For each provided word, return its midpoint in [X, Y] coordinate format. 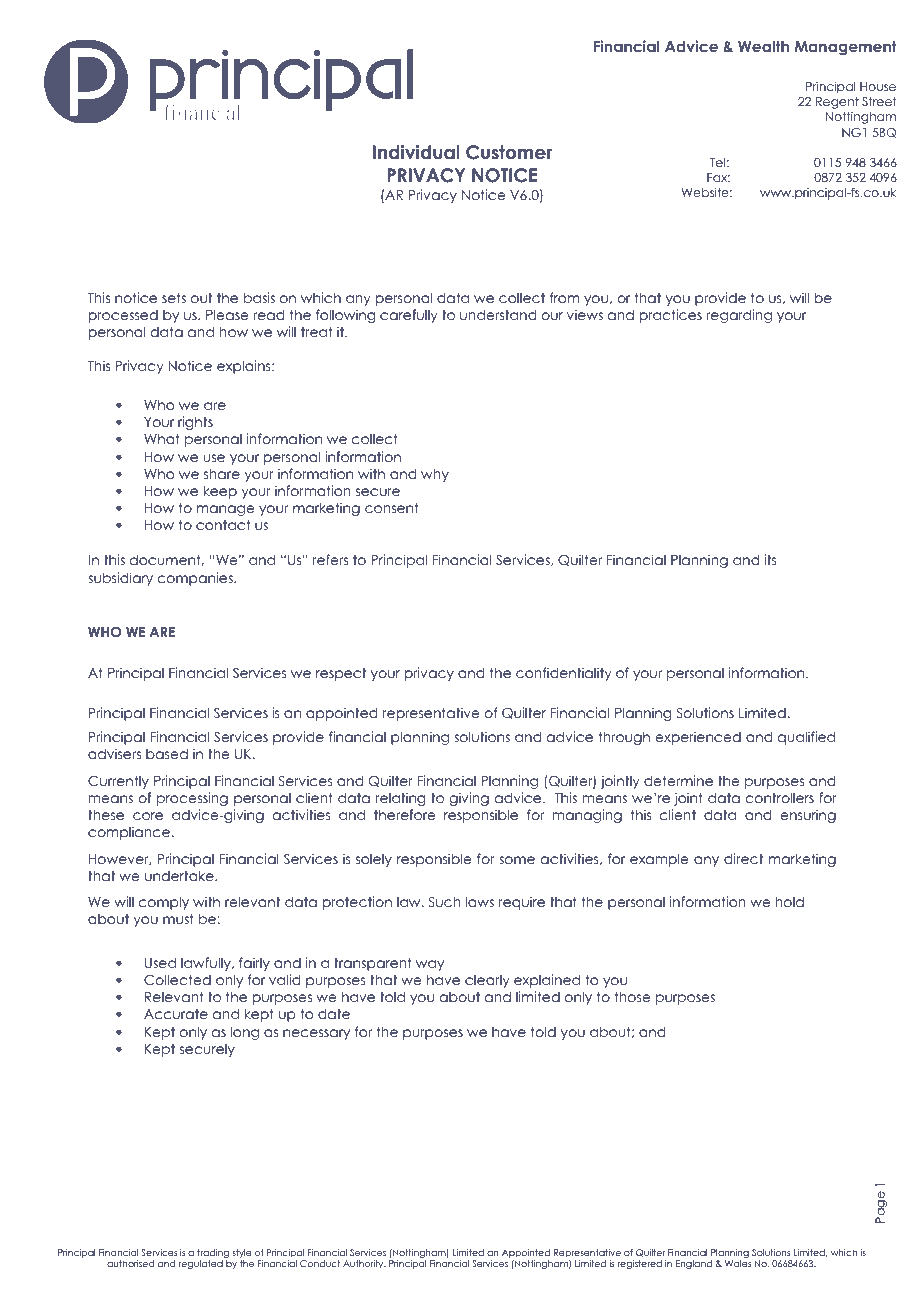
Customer [509, 152]
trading [213, 1255]
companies [196, 579]
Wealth [763, 46]
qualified [806, 738]
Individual [416, 152]
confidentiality [564, 674]
